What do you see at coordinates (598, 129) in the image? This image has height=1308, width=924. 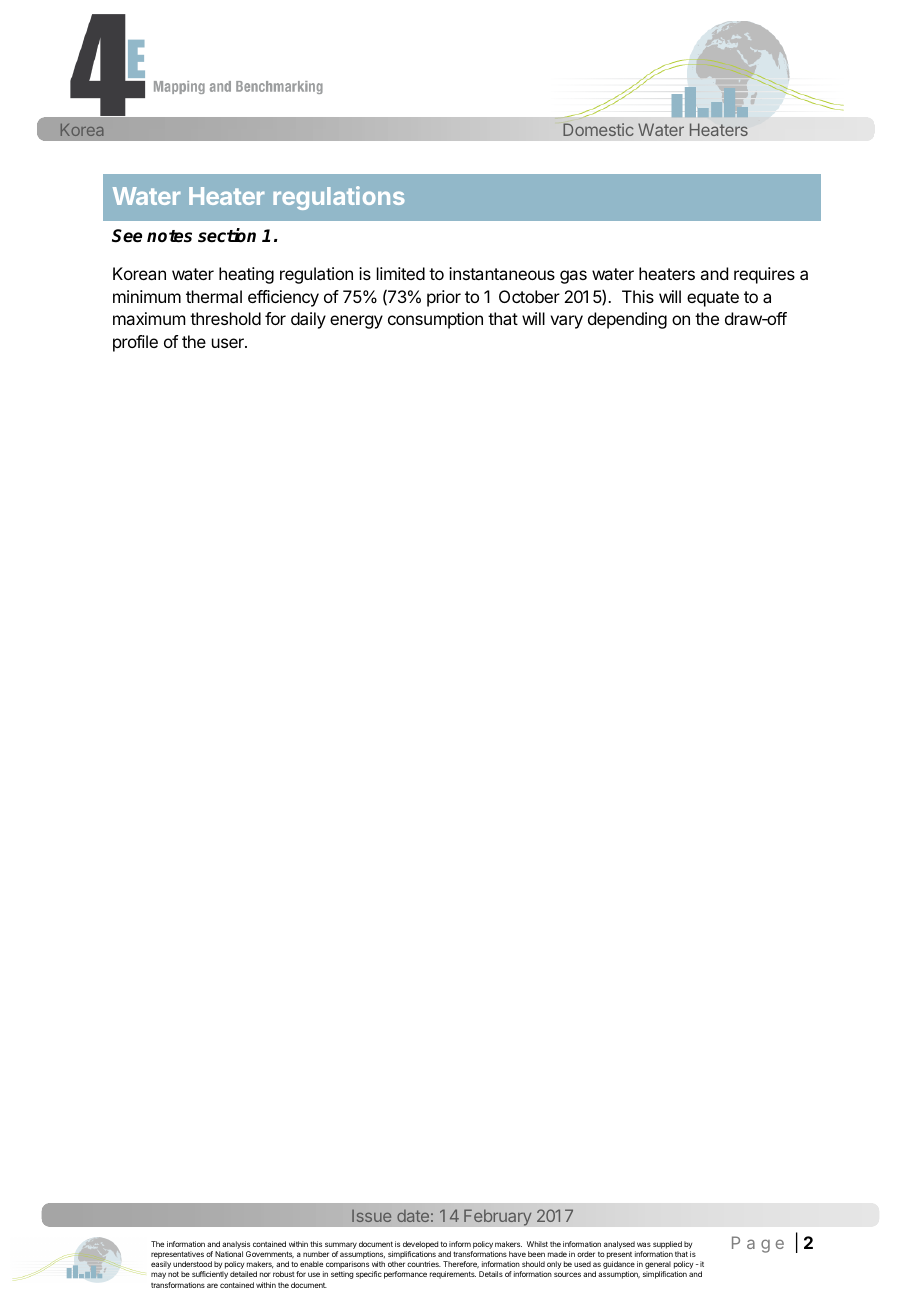 I see `Domestic` at bounding box center [598, 129].
